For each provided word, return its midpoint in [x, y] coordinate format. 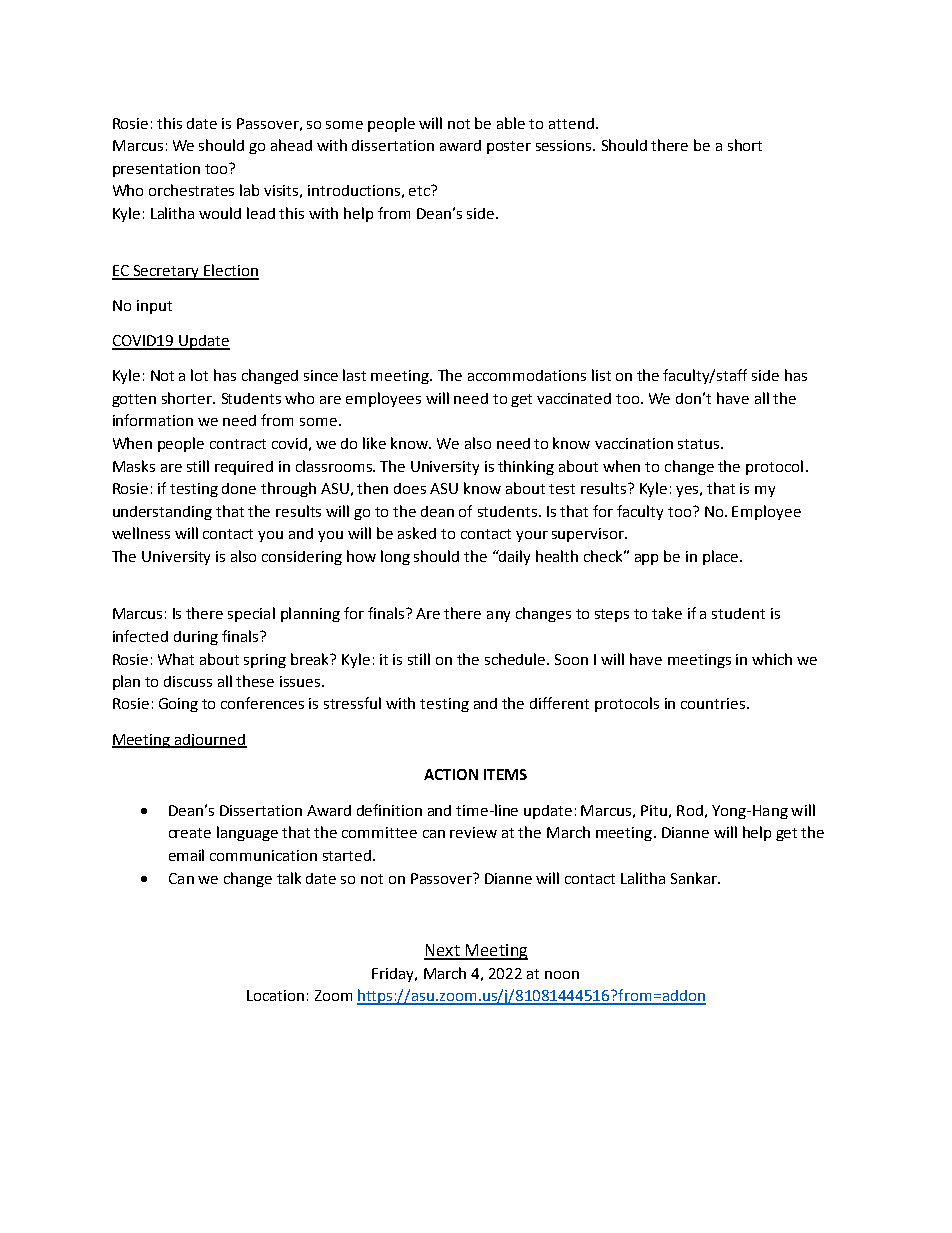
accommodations [527, 375]
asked [417, 533]
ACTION [451, 774]
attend [571, 123]
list [601, 375]
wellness [141, 533]
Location [275, 995]
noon [562, 975]
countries [714, 703]
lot [199, 375]
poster [509, 147]
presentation [156, 170]
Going [178, 705]
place [722, 557]
